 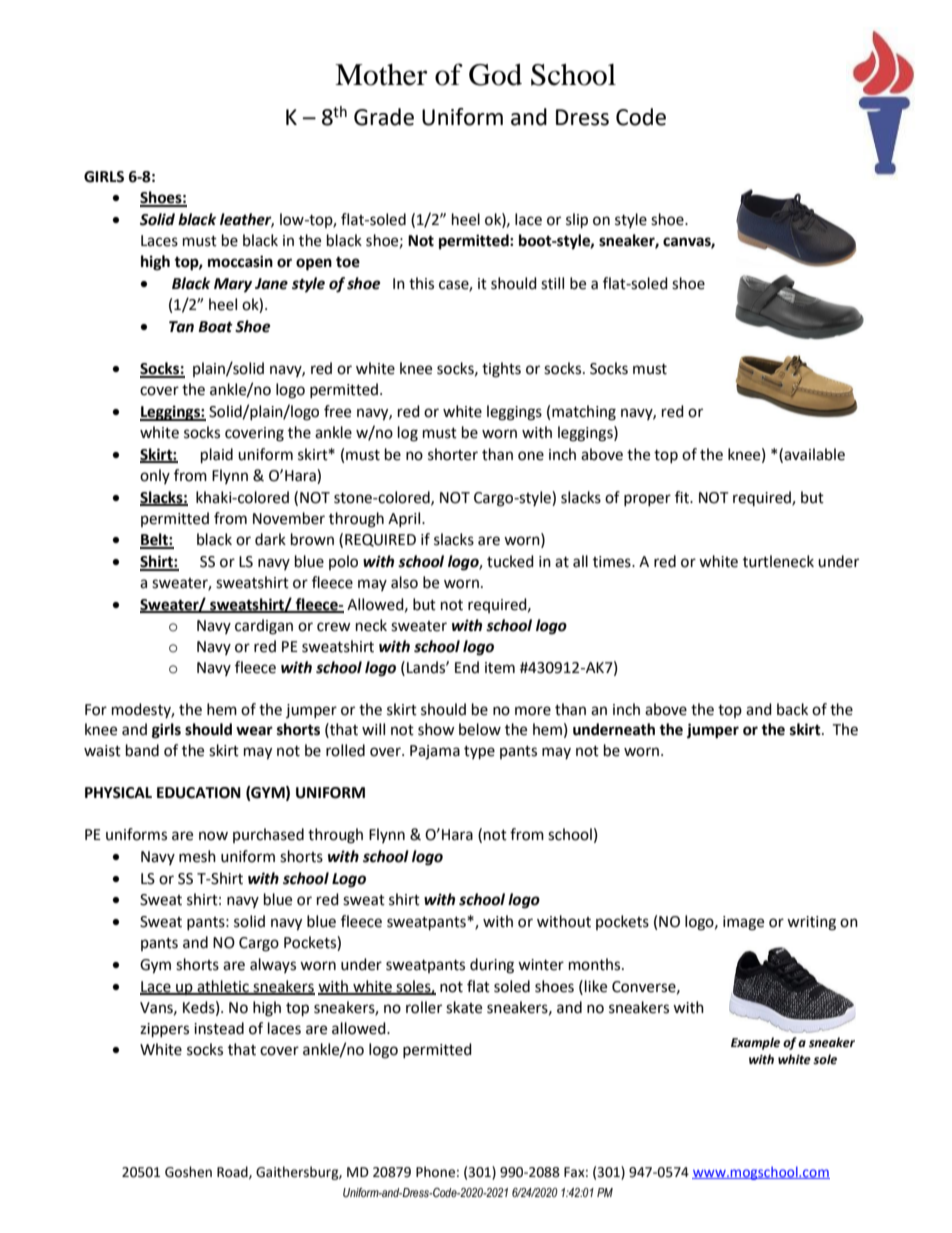 What do you see at coordinates (435, 1172) in the image?
I see `Phone` at bounding box center [435, 1172].
